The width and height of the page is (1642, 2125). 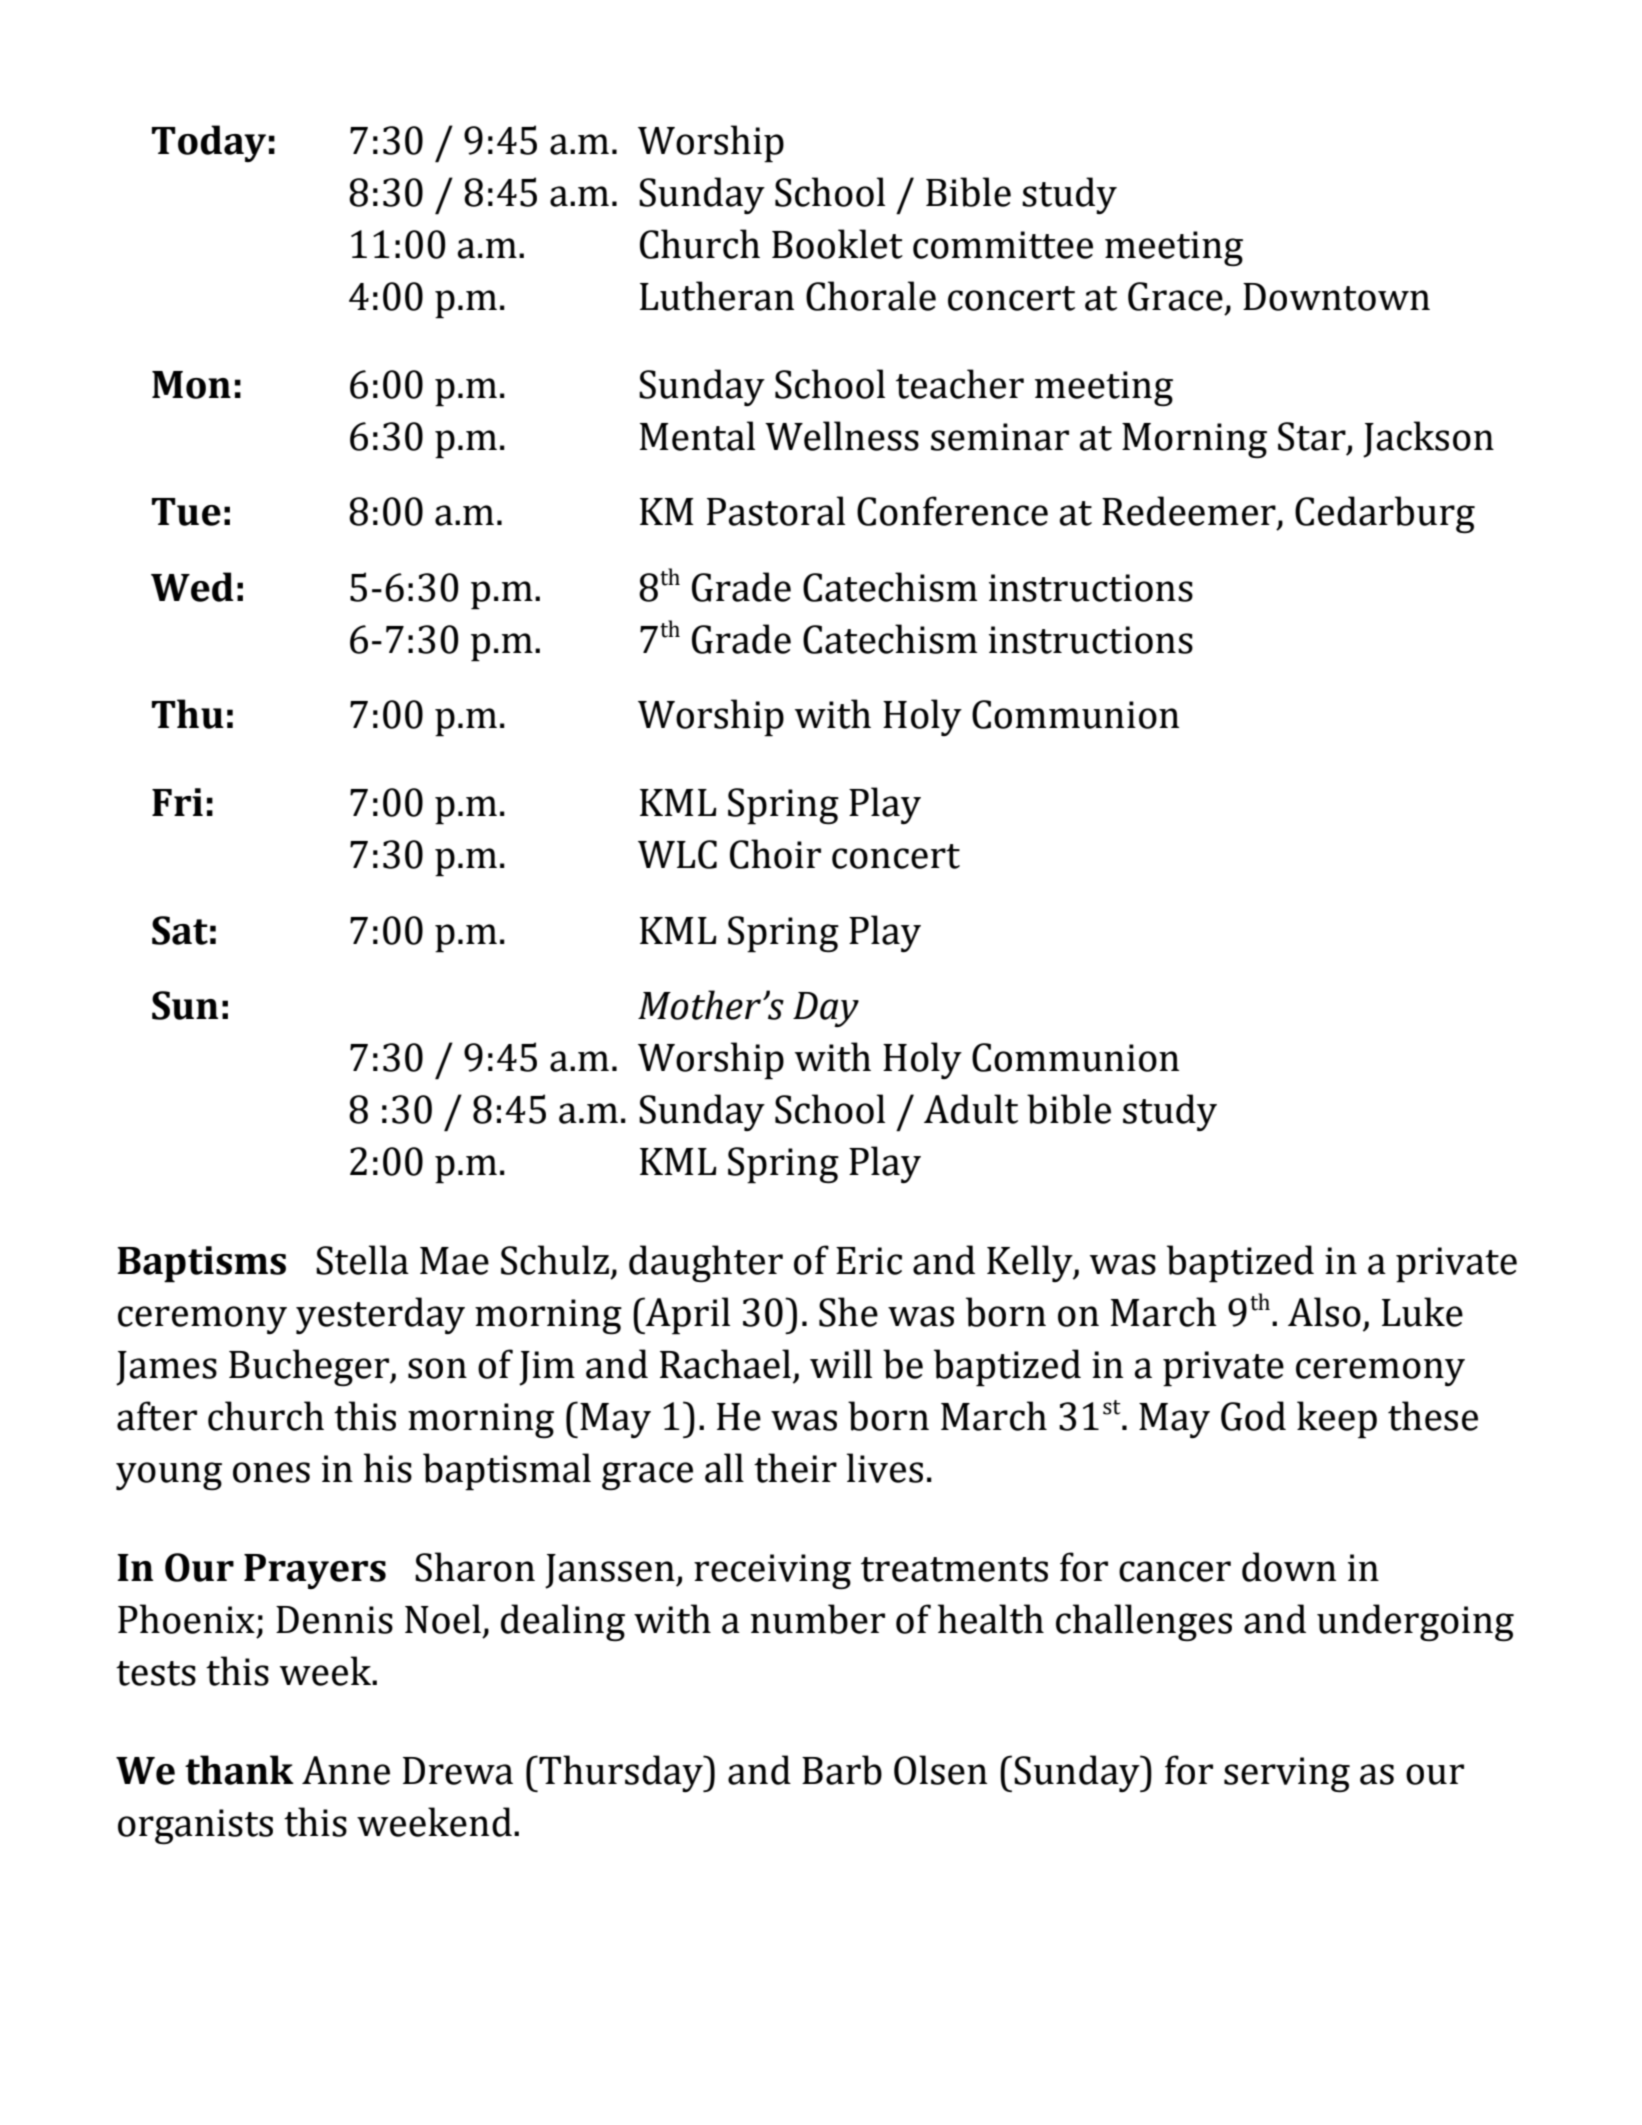 I want to click on Stella, so click(x=362, y=1260).
